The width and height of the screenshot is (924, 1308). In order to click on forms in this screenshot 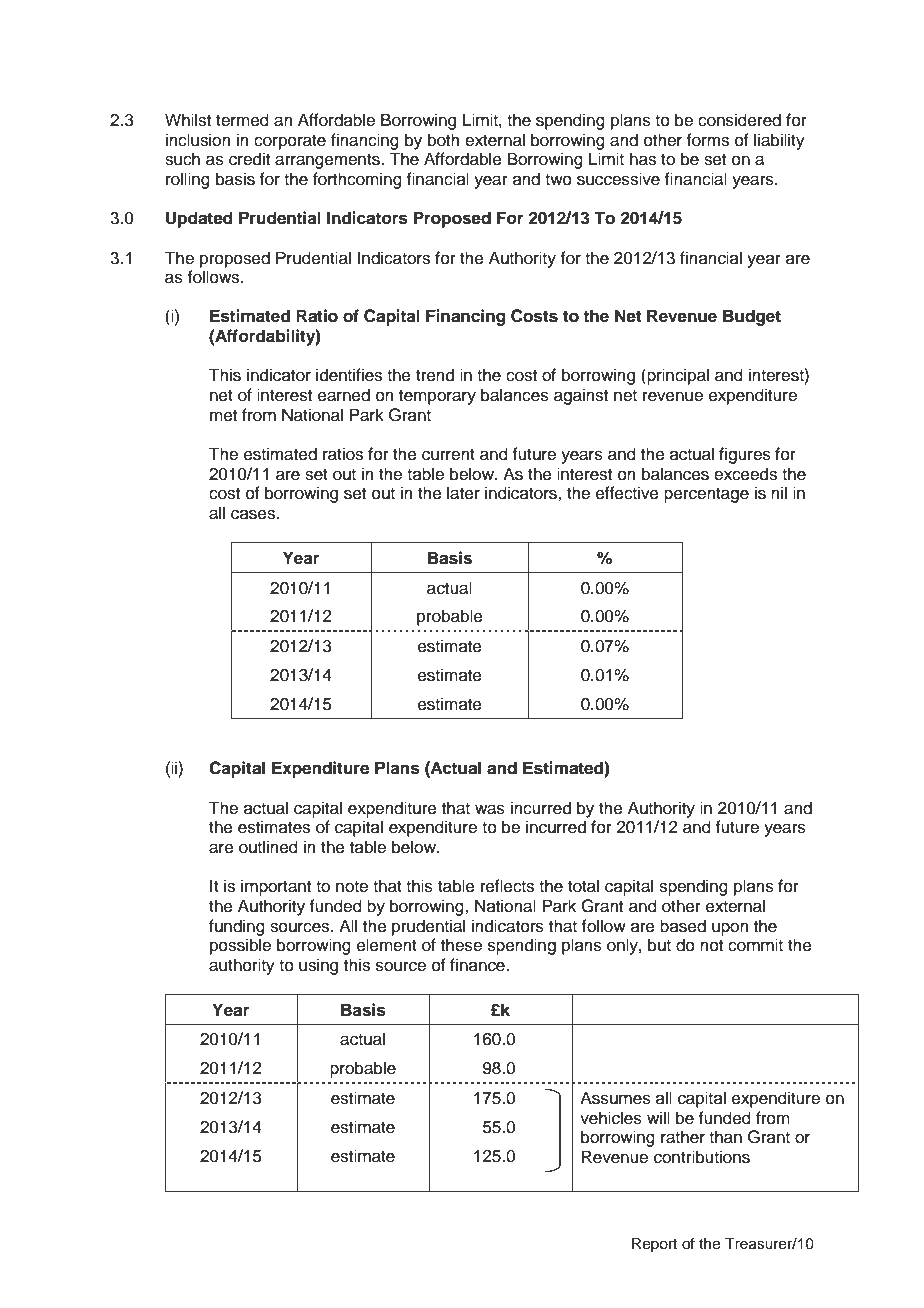, I will do `click(707, 140)`.
